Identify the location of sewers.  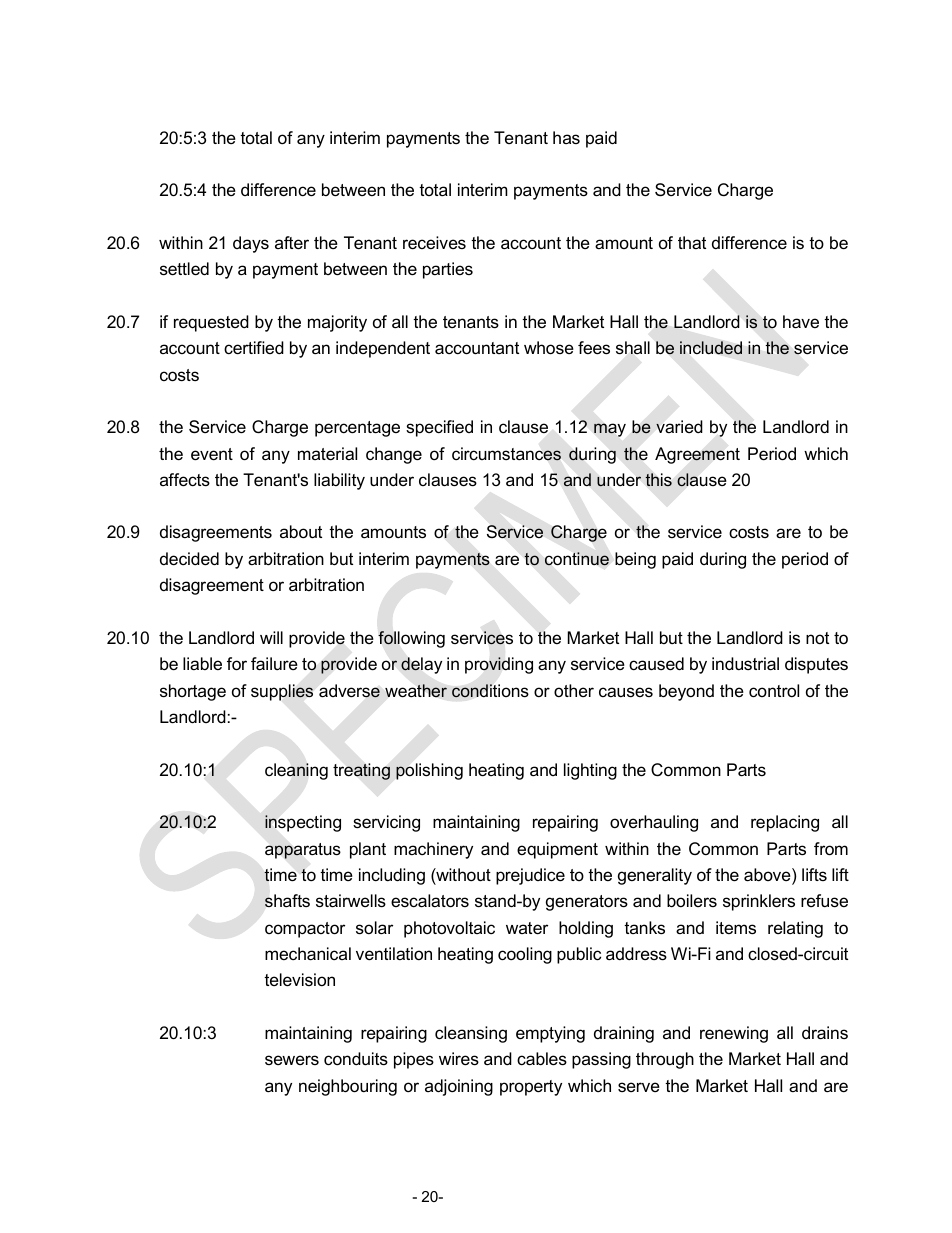
(292, 1060).
